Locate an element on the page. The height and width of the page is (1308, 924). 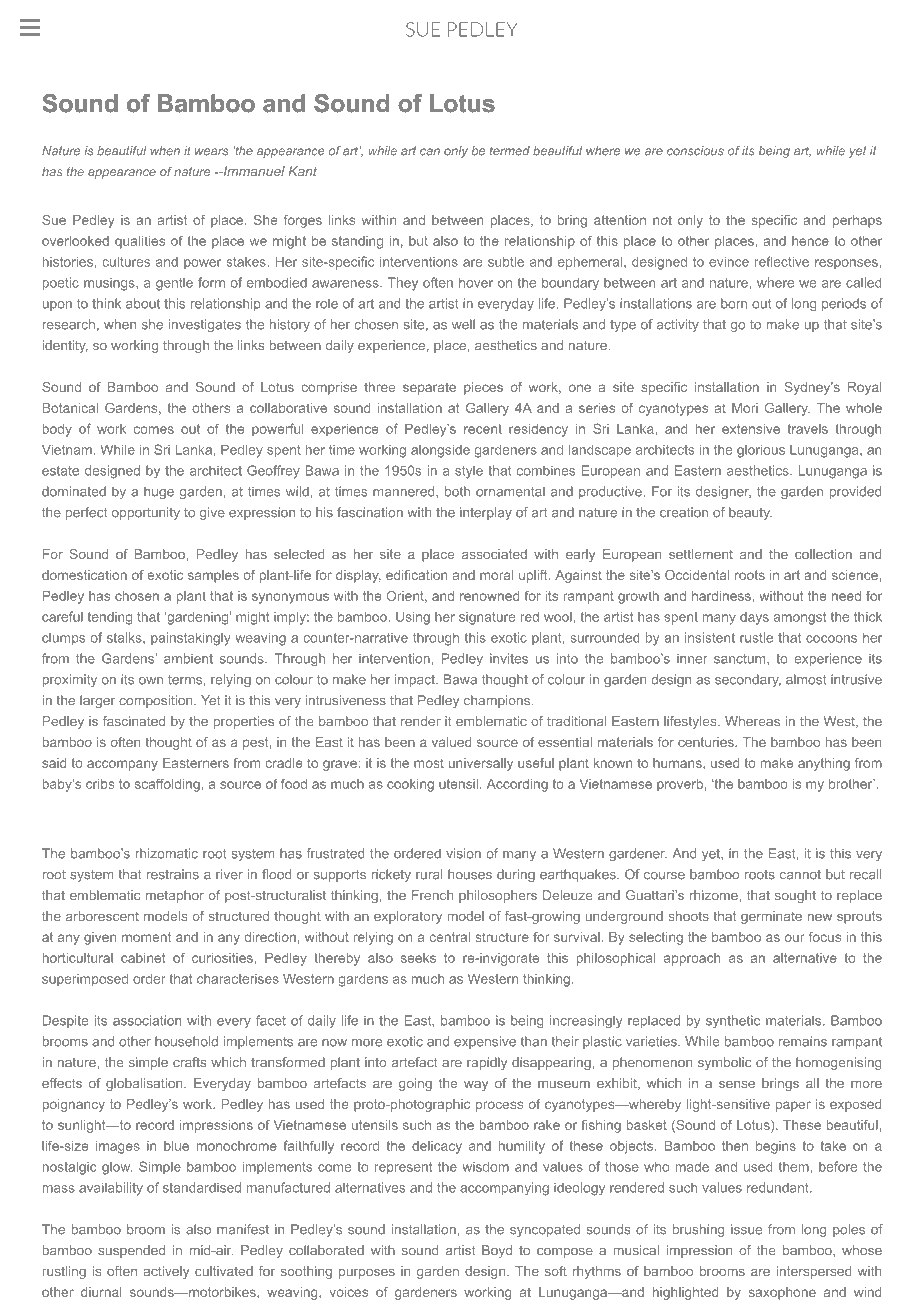
Boyd is located at coordinates (497, 1251).
